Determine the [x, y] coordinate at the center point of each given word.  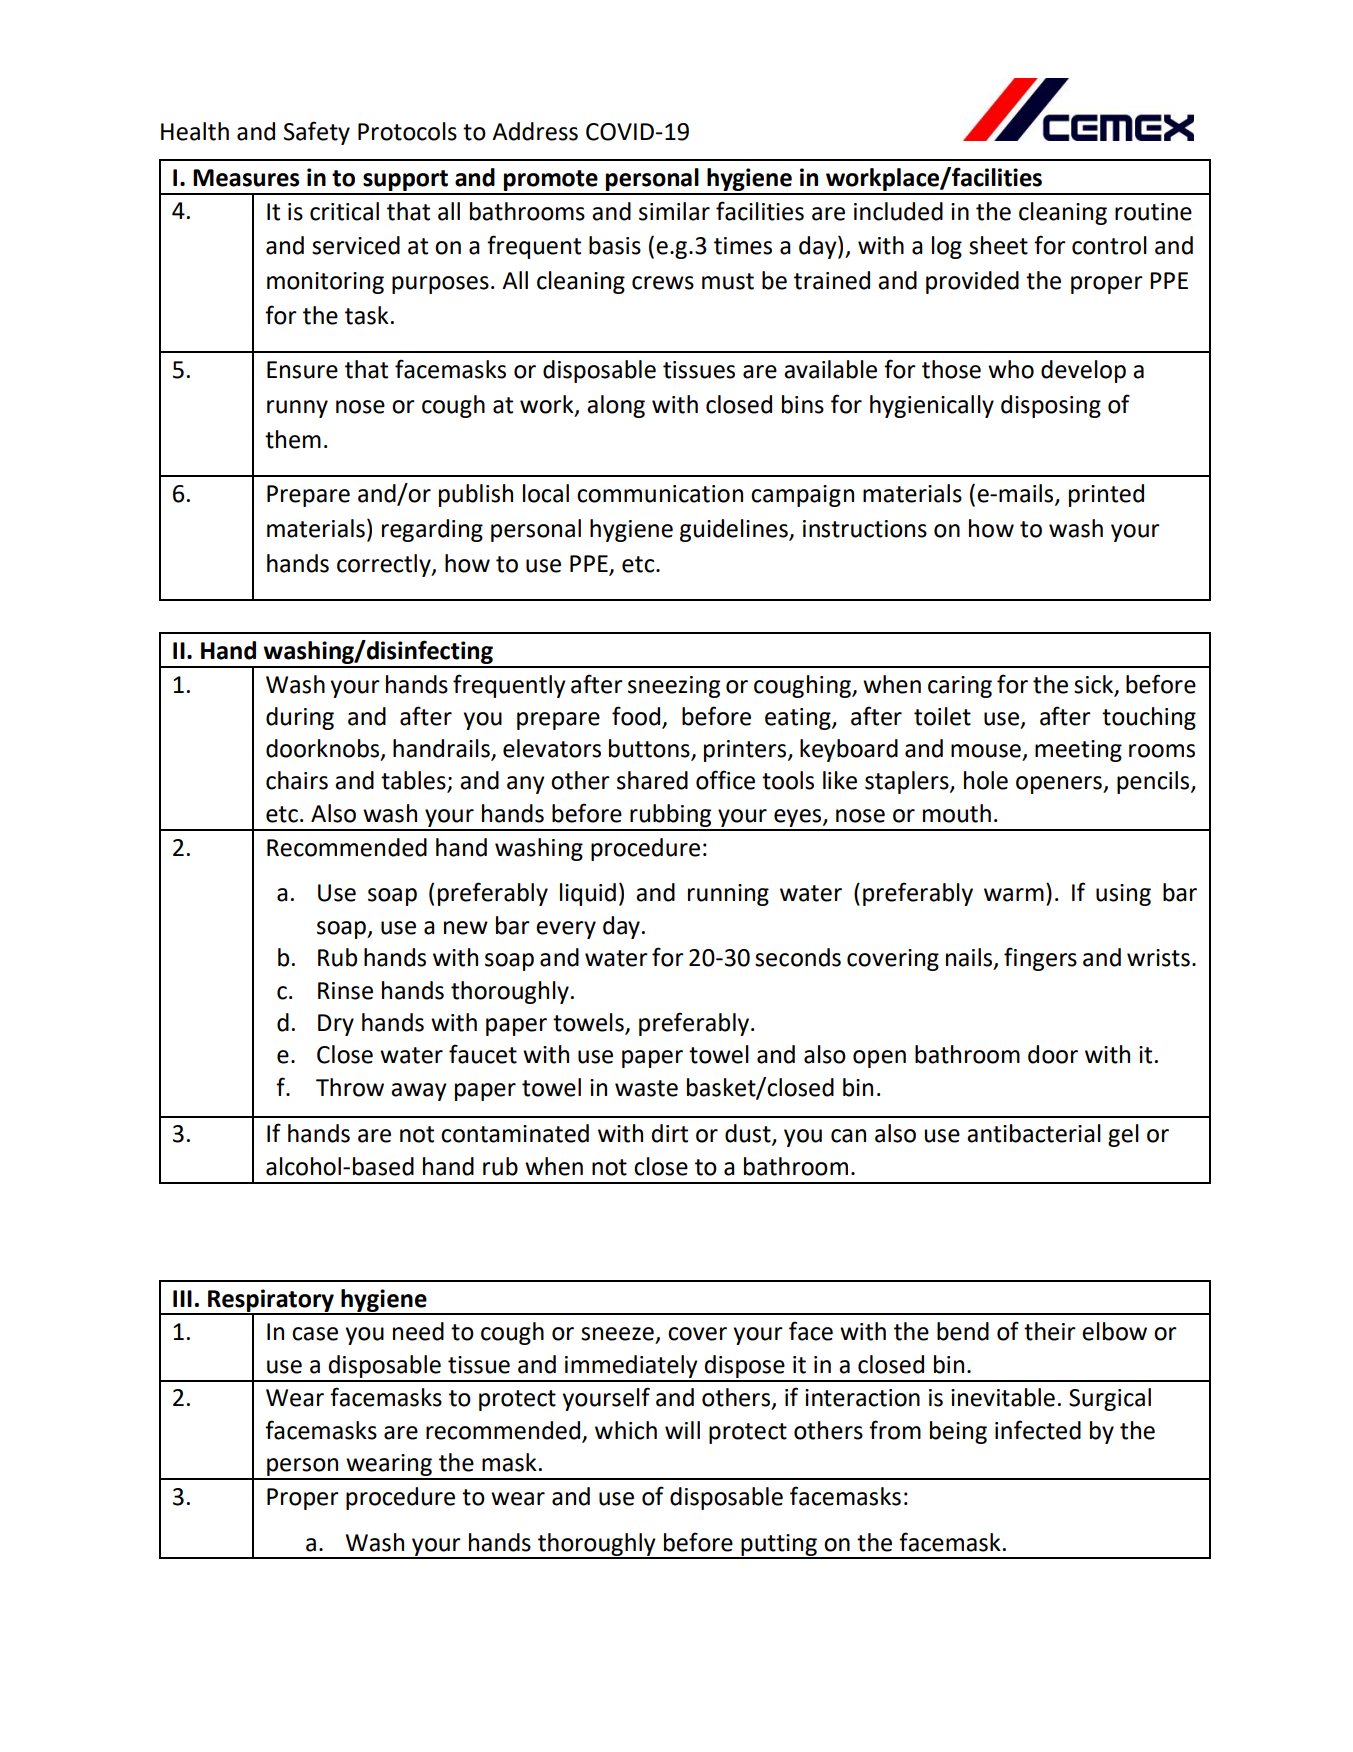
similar [674, 211]
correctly [385, 565]
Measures [246, 178]
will [682, 1430]
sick [1095, 685]
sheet [998, 245]
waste [646, 1088]
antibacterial [1034, 1133]
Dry [336, 1025]
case [315, 1334]
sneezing [674, 687]
